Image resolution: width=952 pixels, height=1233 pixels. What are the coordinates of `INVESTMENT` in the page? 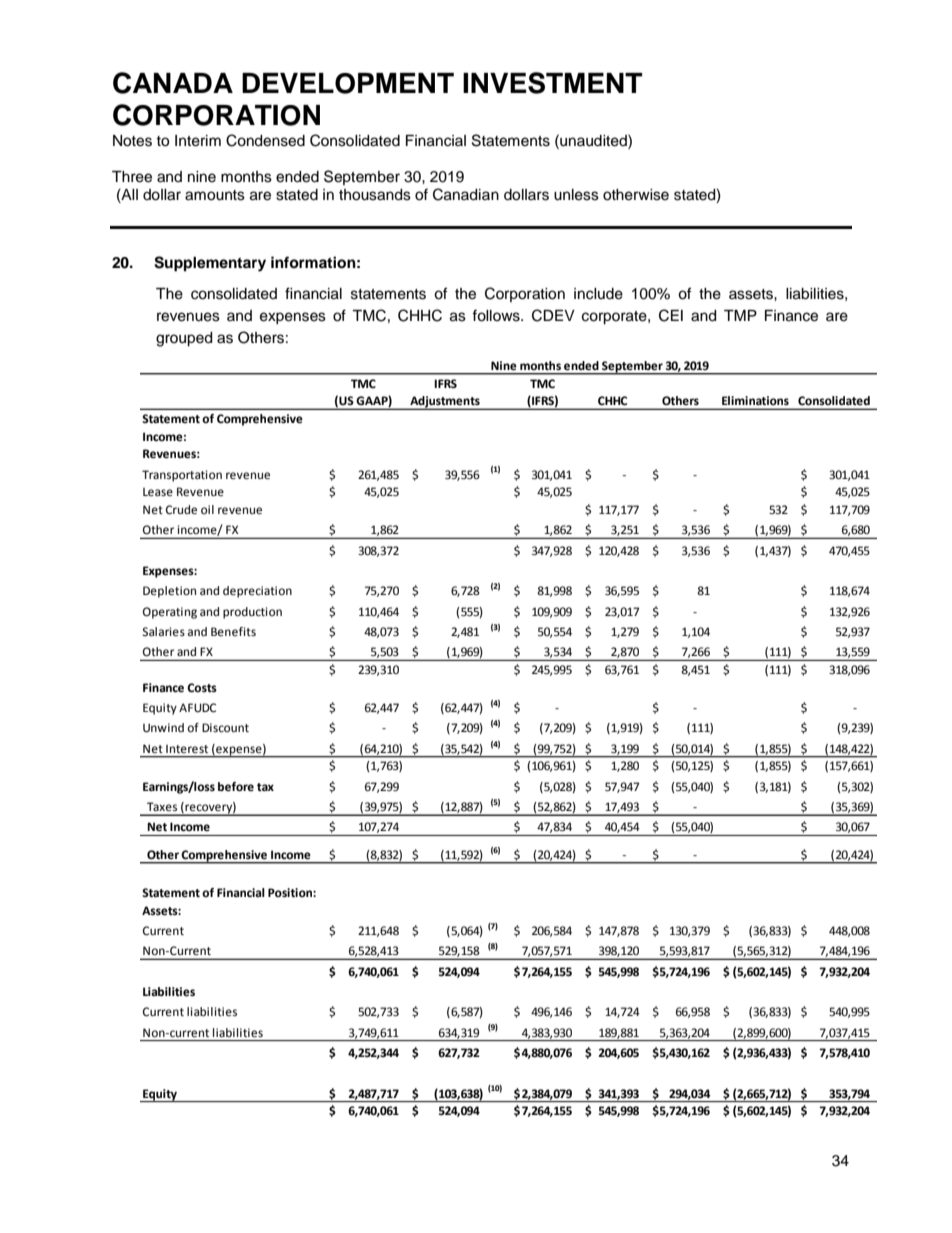 It's located at (552, 83).
